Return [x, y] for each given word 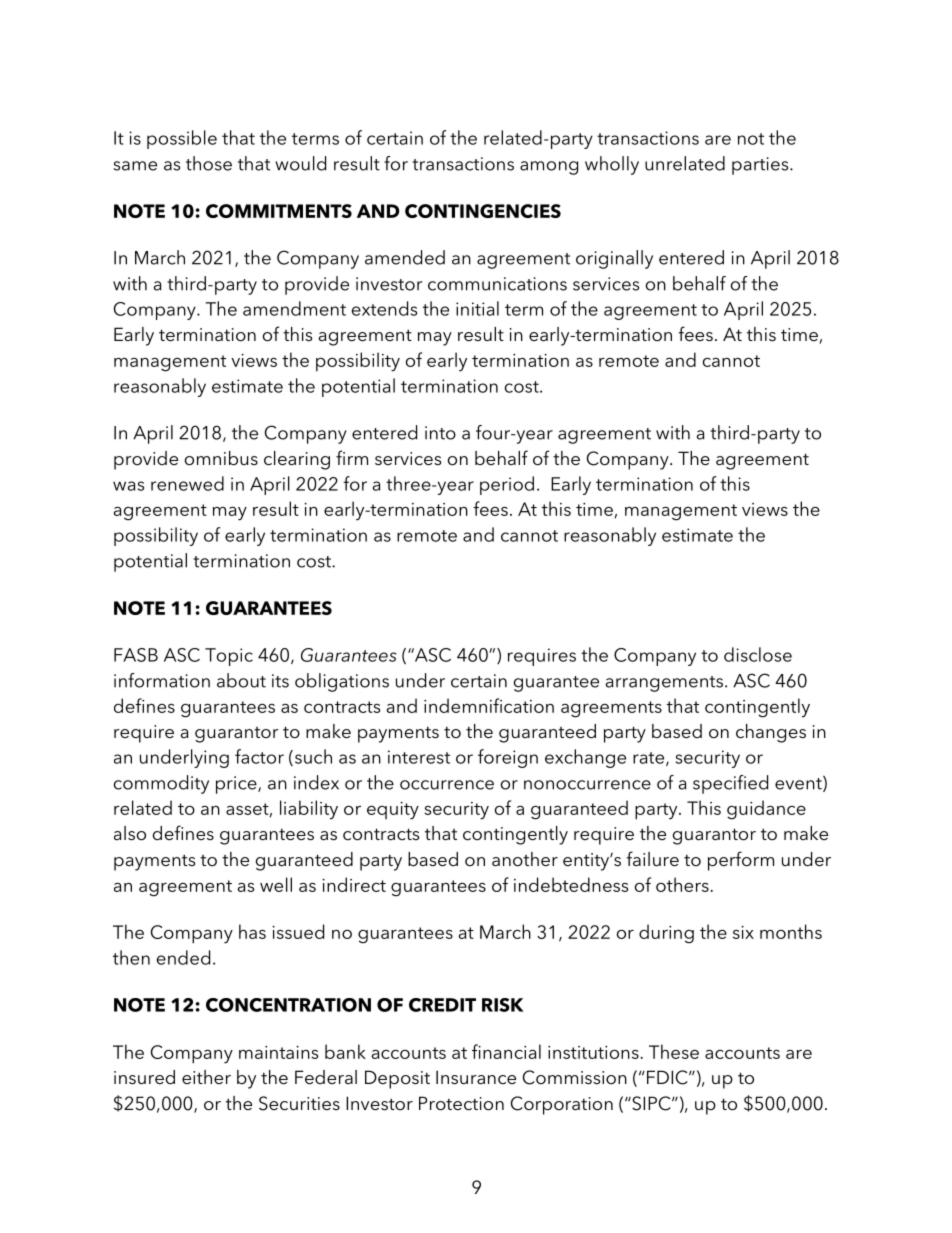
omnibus [221, 458]
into [440, 433]
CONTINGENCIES [483, 211]
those [209, 163]
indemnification [489, 705]
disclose [758, 654]
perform [741, 861]
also [130, 833]
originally [614, 259]
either [206, 1077]
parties [761, 166]
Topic [229, 657]
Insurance [476, 1077]
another [525, 859]
